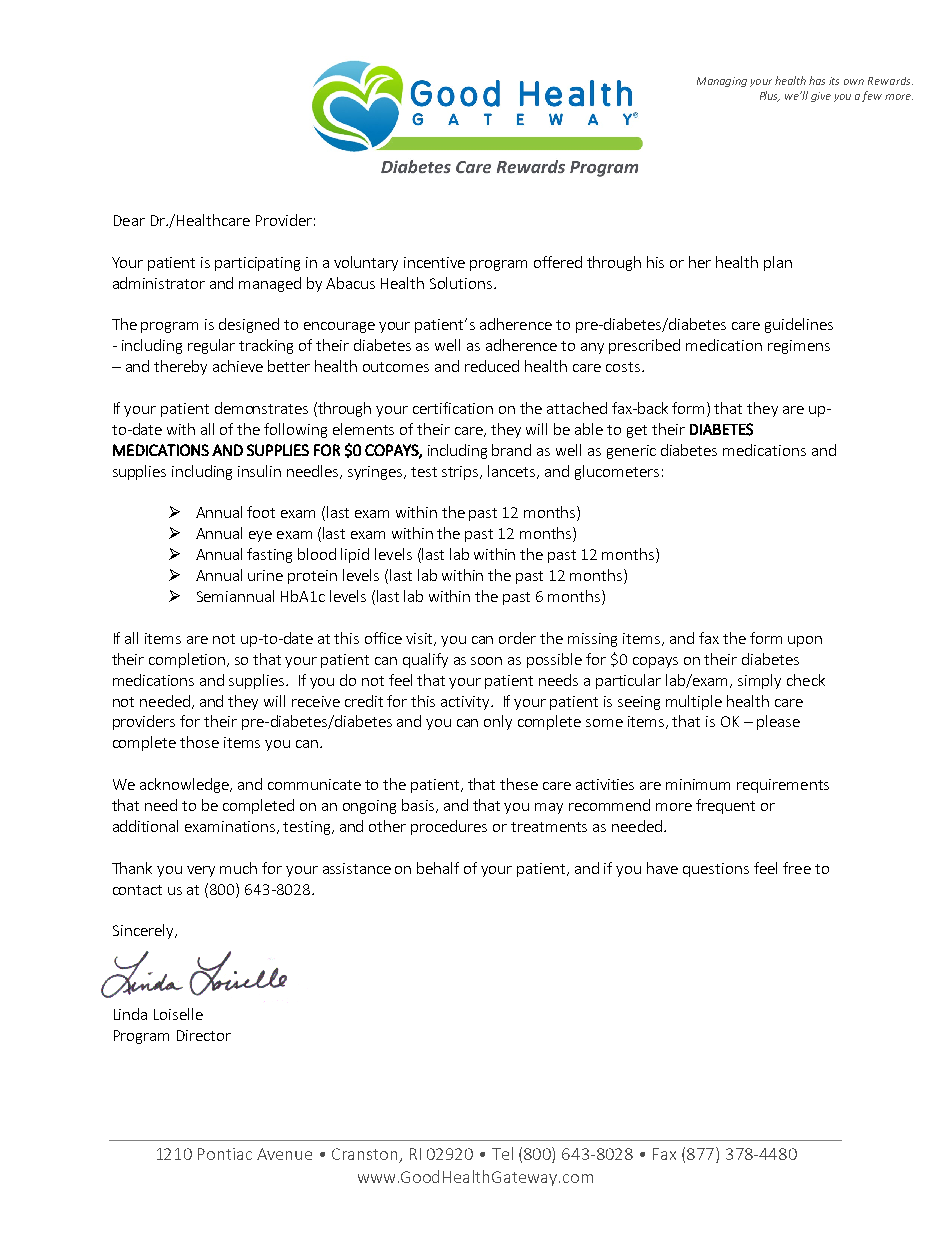  I want to click on Managing, so click(722, 82).
